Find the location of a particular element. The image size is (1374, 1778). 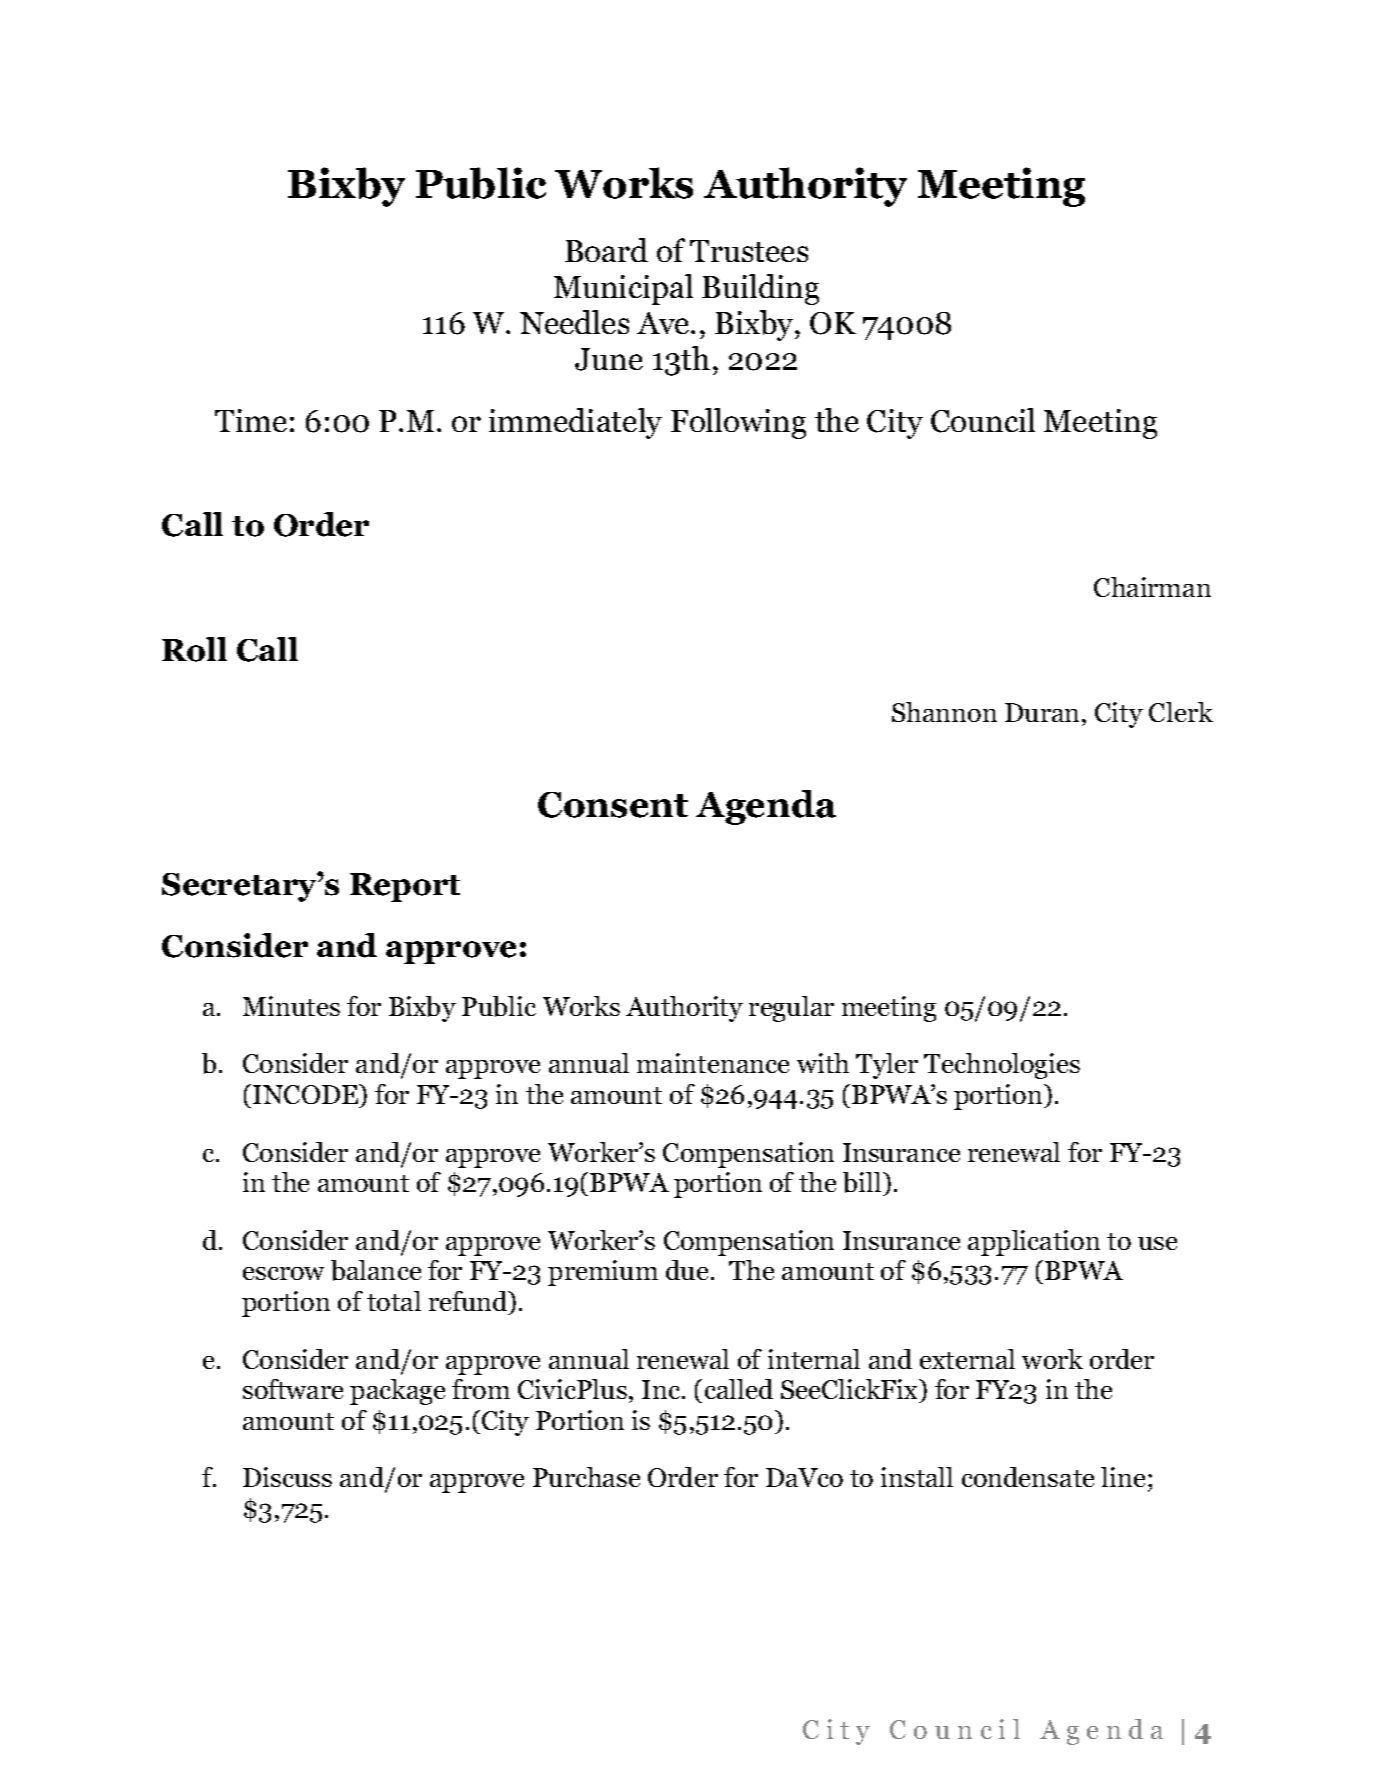

Minutes is located at coordinates (291, 1006).
